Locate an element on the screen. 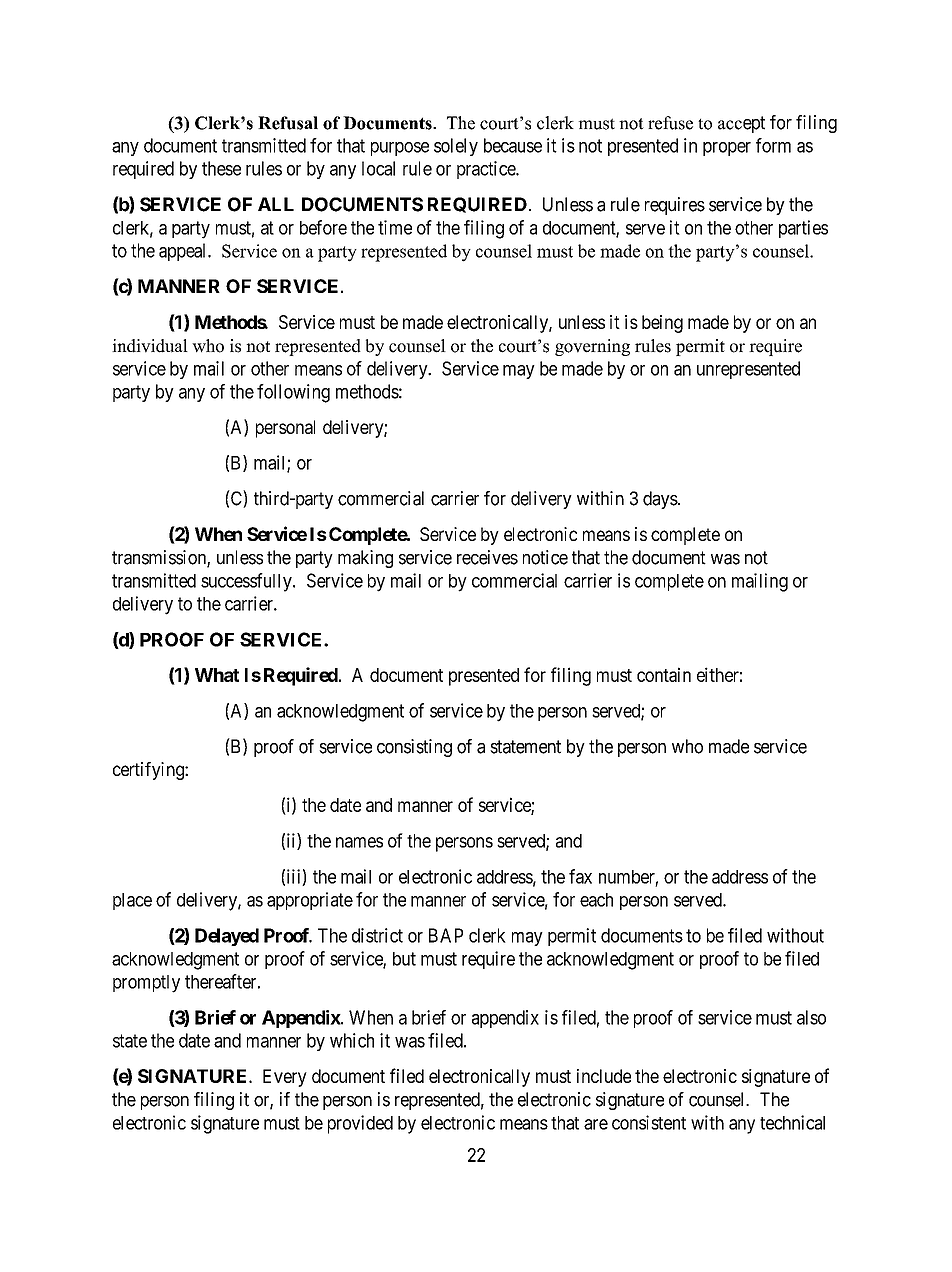  Every is located at coordinates (285, 1078).
